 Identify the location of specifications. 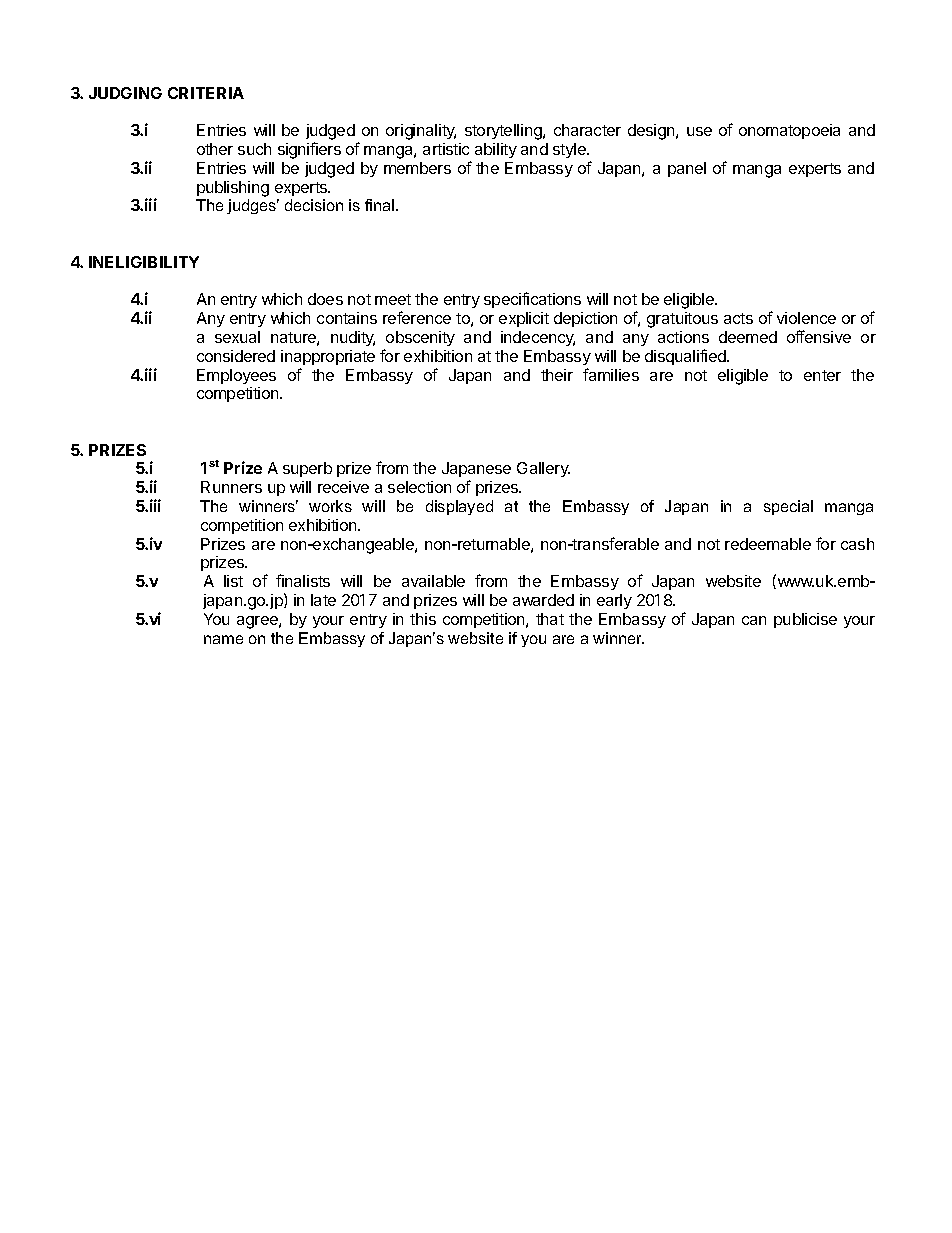
(532, 300).
